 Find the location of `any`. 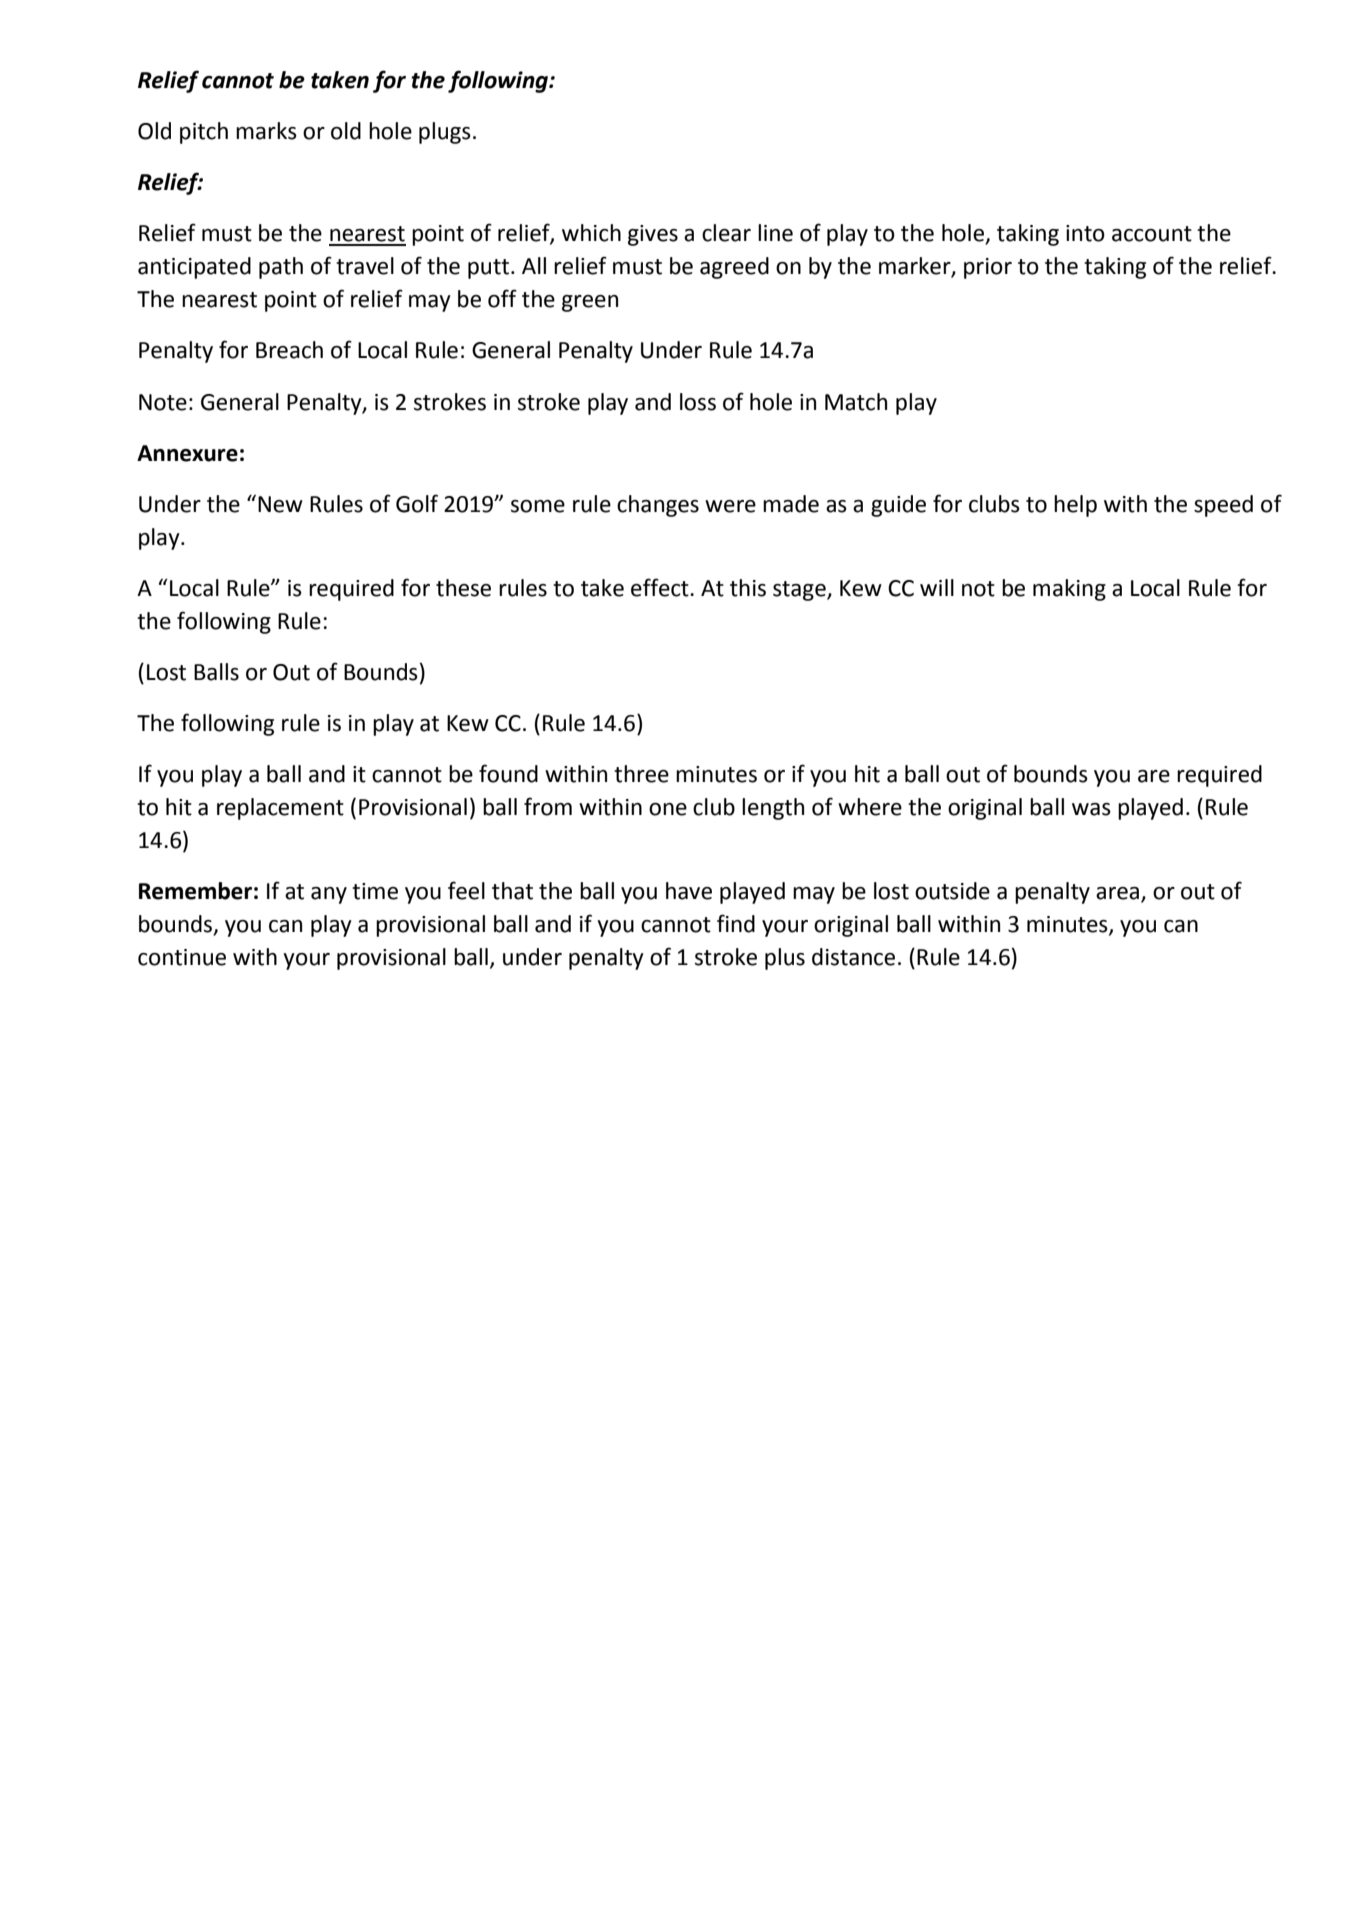

any is located at coordinates (329, 895).
